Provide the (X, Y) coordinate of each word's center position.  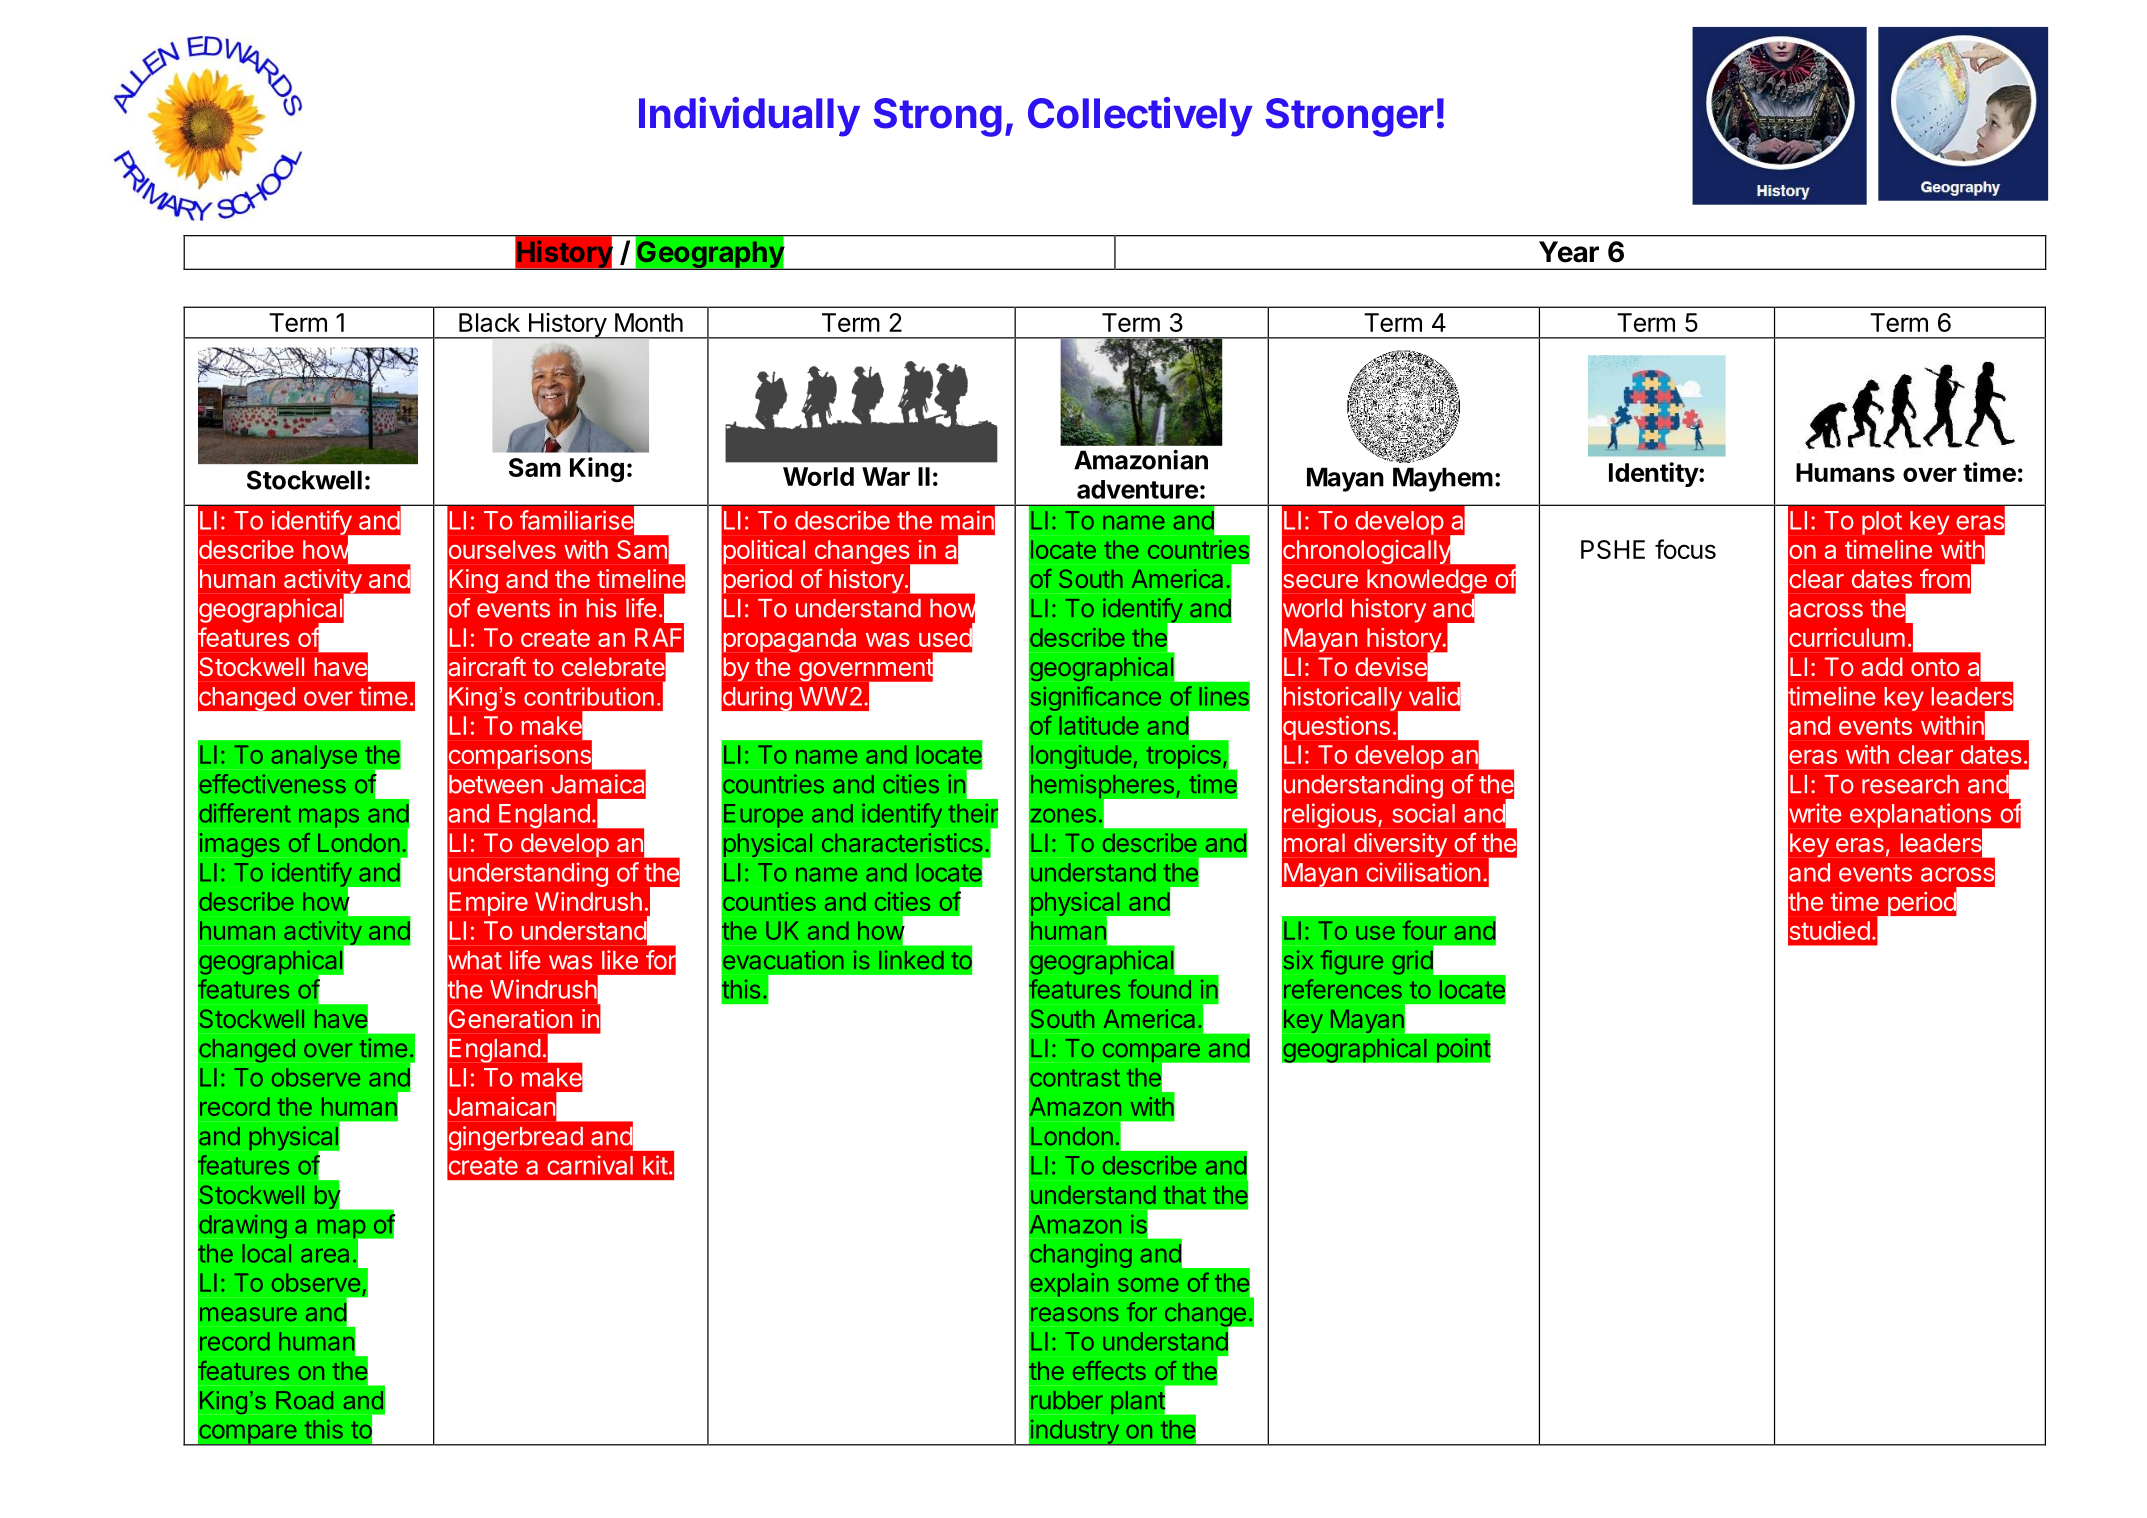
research (1910, 784)
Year (1569, 252)
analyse (314, 757)
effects (1109, 1370)
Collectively (1140, 117)
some (1148, 1285)
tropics (1184, 757)
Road (304, 1400)
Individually (749, 117)
